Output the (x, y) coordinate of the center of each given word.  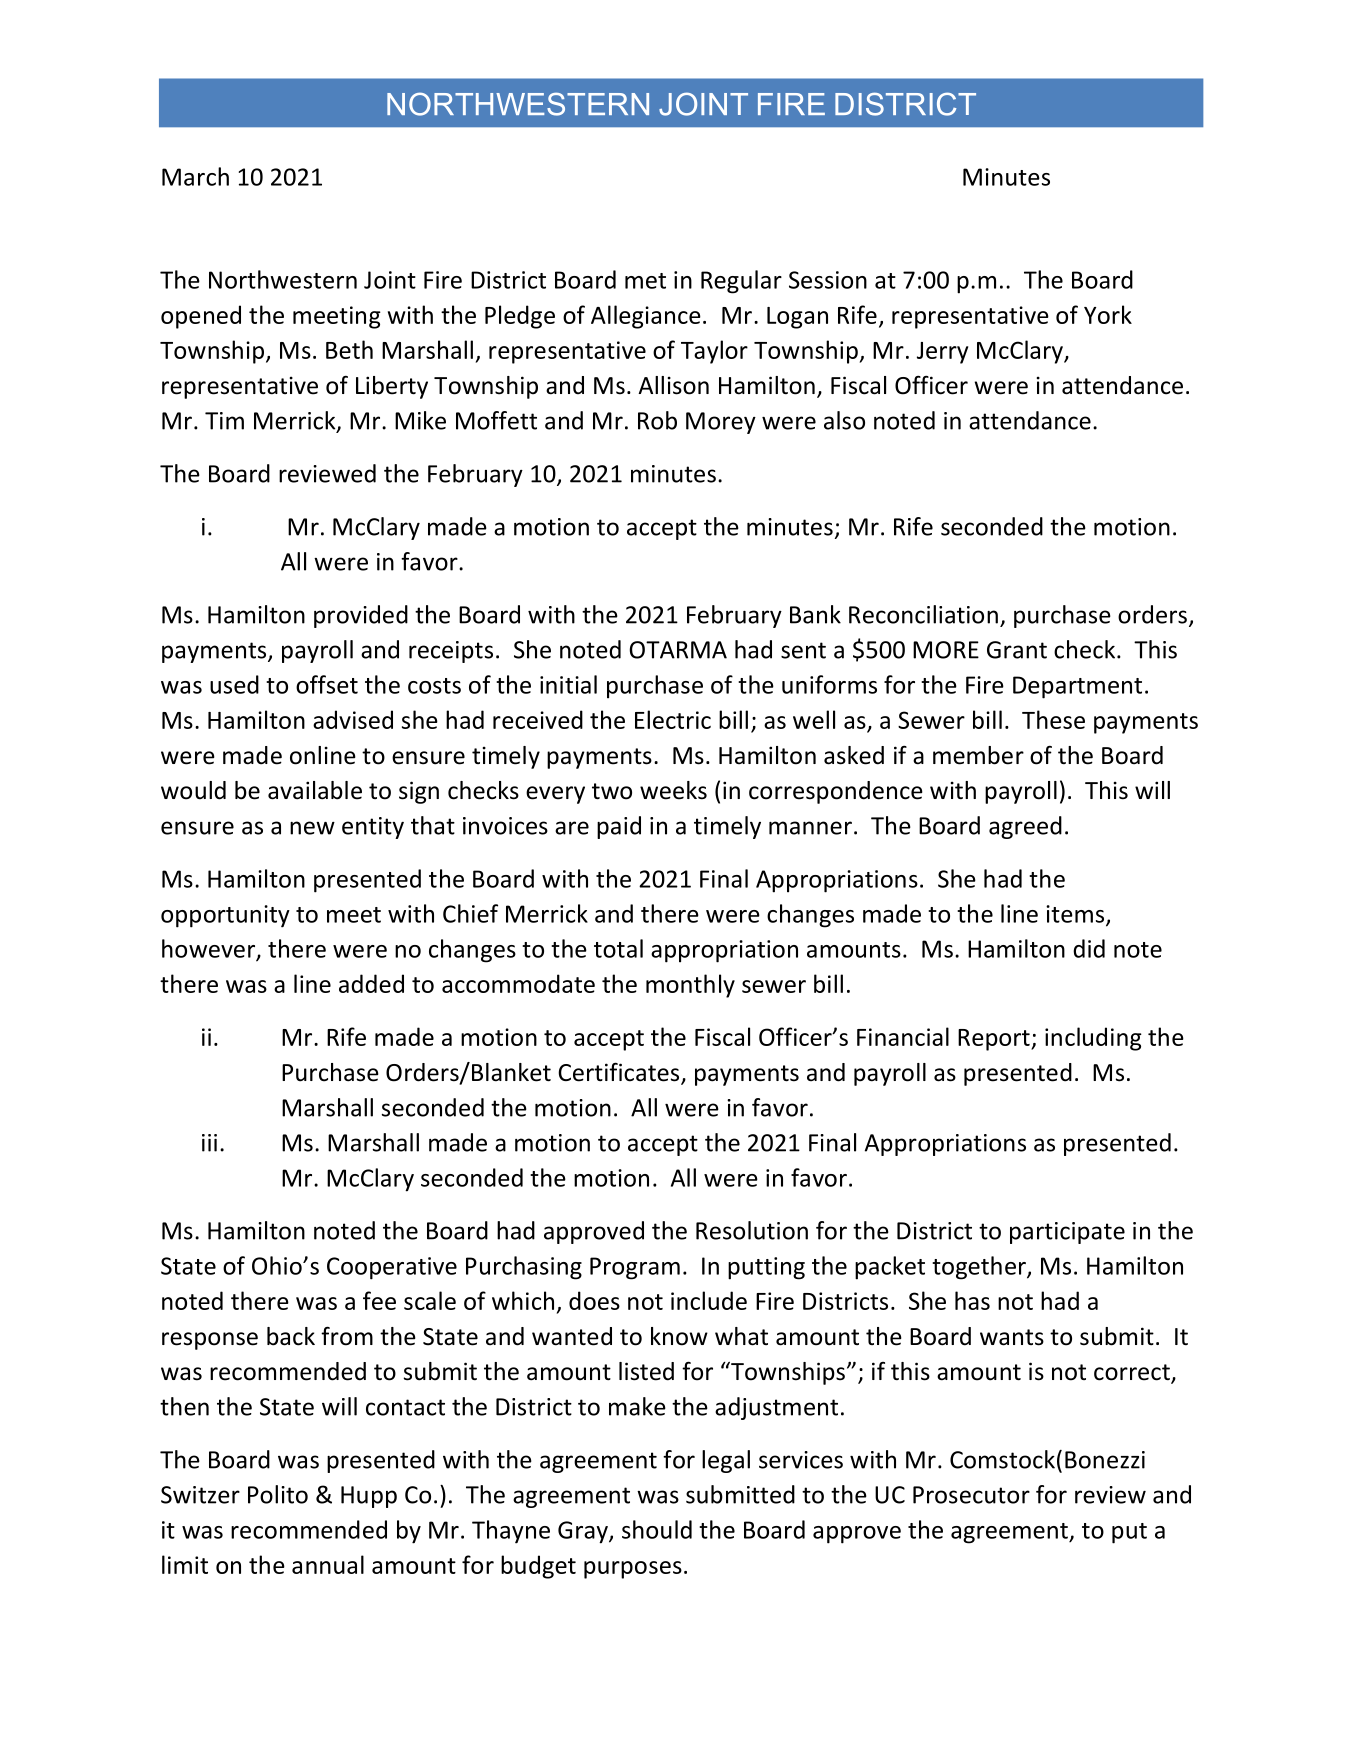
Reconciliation (923, 614)
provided (361, 616)
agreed (1025, 827)
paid (619, 827)
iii (209, 1143)
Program (635, 1268)
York (1108, 314)
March (195, 176)
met (645, 281)
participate (1067, 1233)
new (312, 828)
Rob (657, 420)
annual (328, 1564)
